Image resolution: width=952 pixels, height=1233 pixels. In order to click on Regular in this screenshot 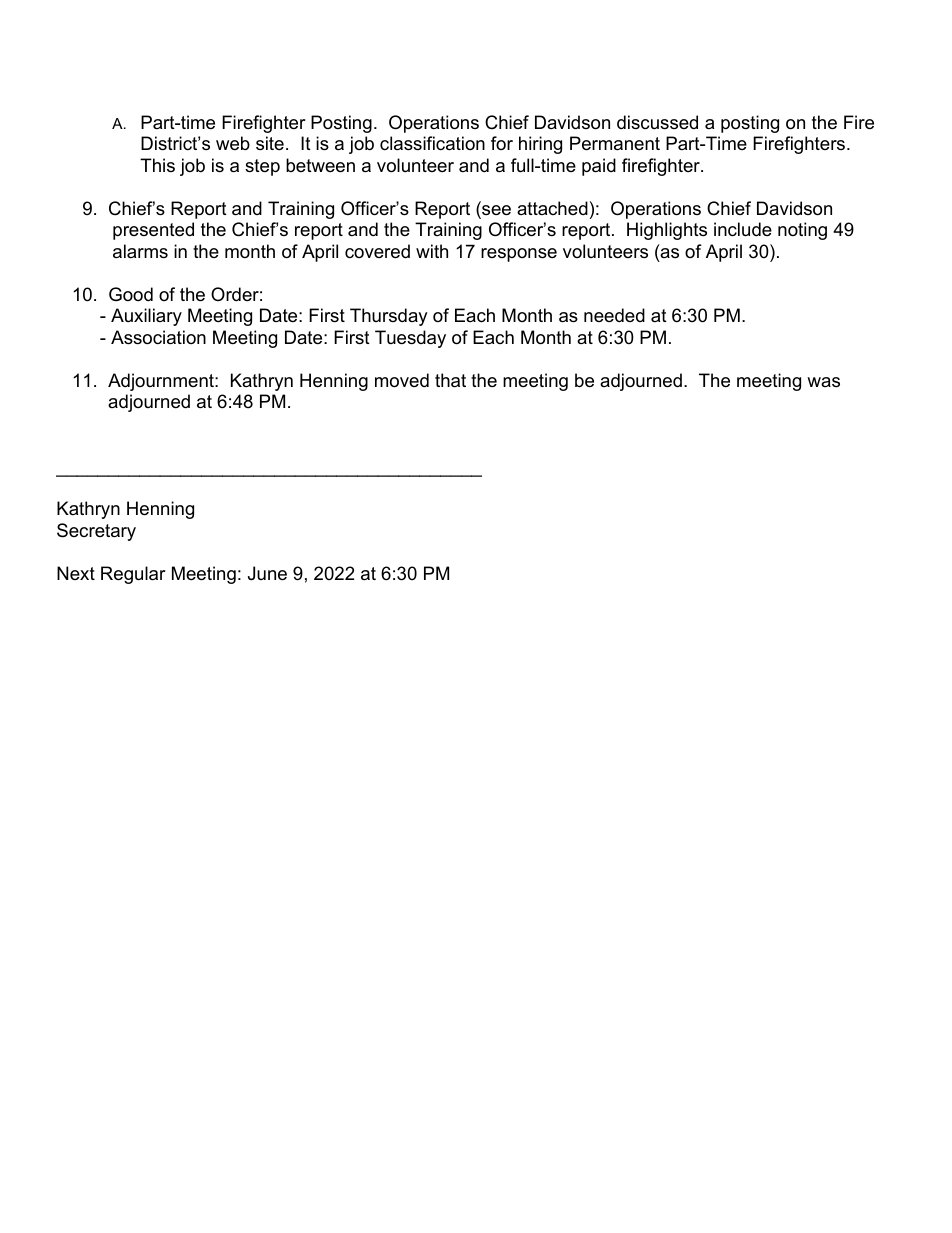, I will do `click(133, 575)`.
